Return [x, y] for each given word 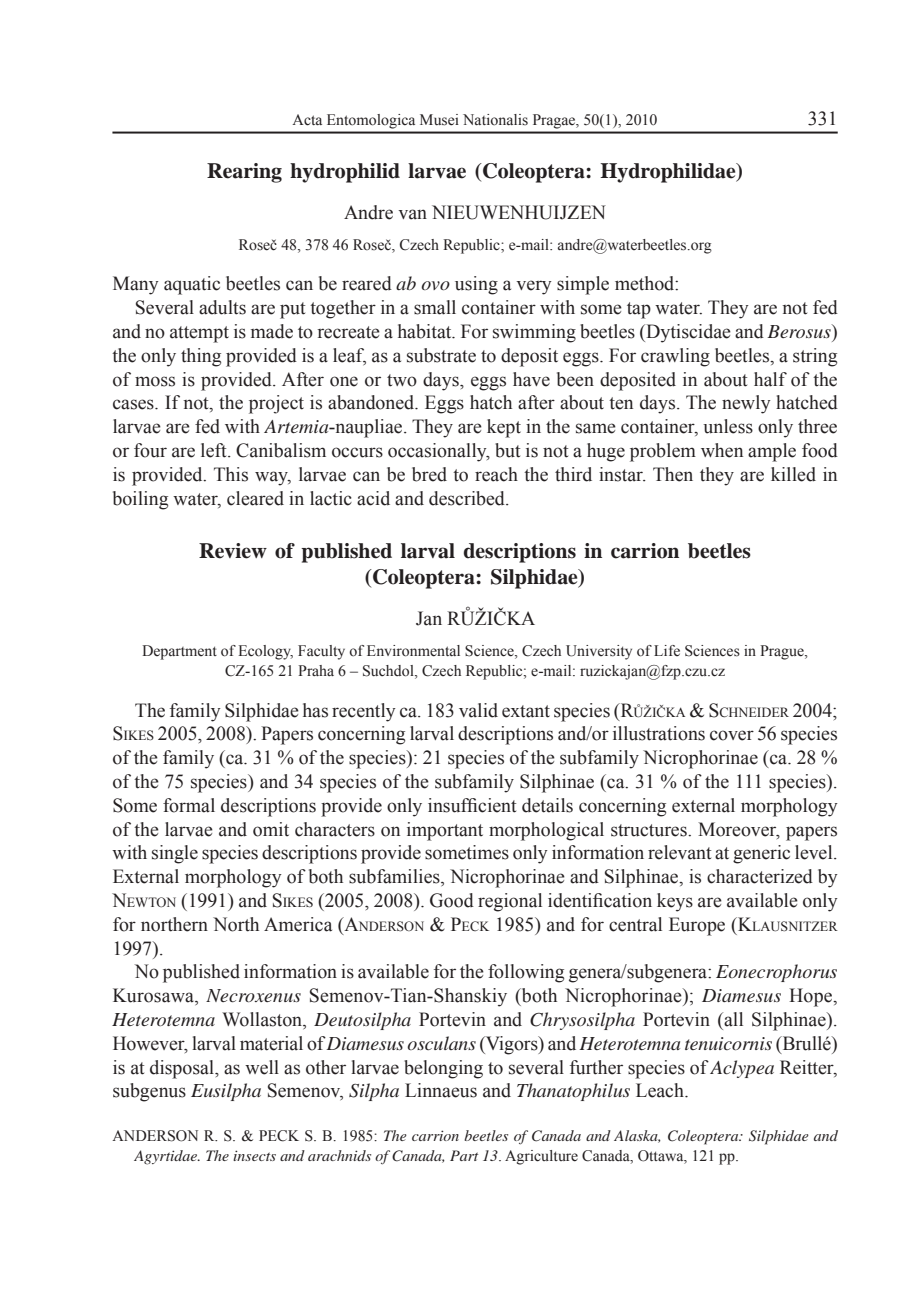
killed [793, 474]
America [298, 924]
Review [233, 551]
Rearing [244, 173]
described [468, 498]
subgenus [149, 1092]
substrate [441, 355]
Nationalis [495, 120]
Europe [697, 926]
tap [639, 310]
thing [201, 357]
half [770, 379]
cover [732, 735]
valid [478, 710]
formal [189, 805]
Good [452, 900]
